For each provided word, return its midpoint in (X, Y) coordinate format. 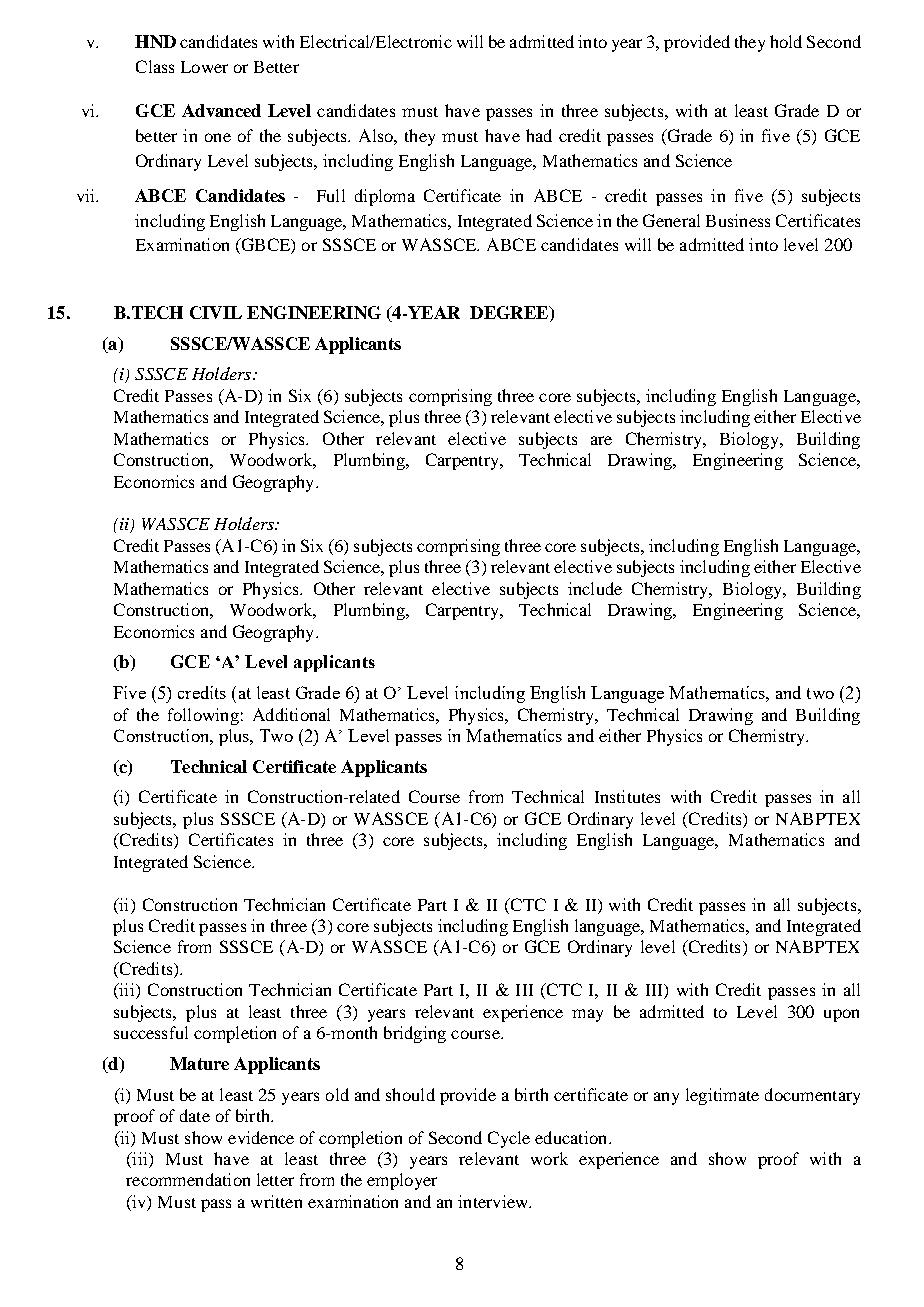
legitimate (722, 1096)
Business (738, 220)
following (203, 716)
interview (494, 1201)
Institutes (627, 796)
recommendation (188, 1179)
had (539, 135)
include (595, 588)
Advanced (221, 110)
